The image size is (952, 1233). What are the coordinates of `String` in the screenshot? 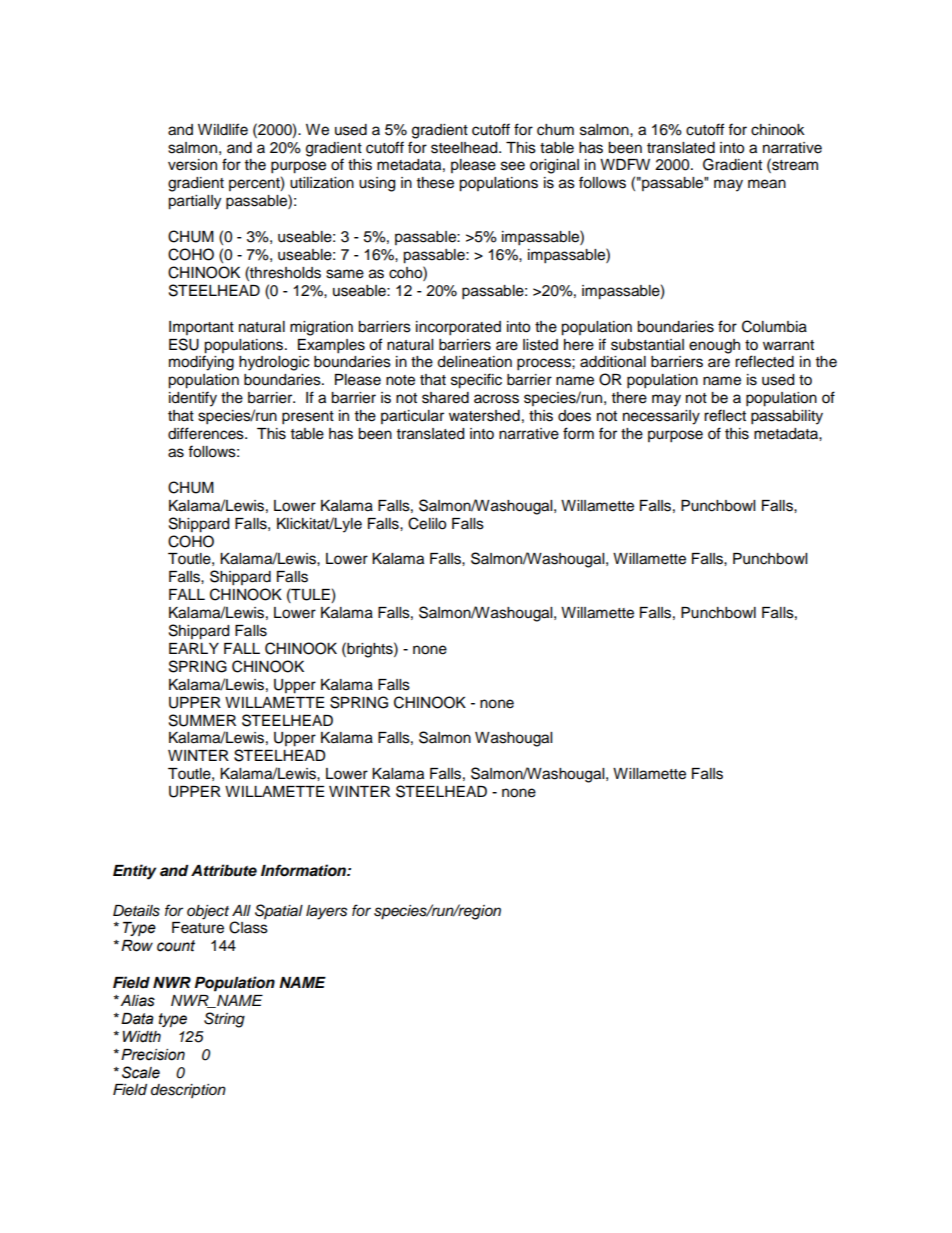 It's located at (224, 1020).
